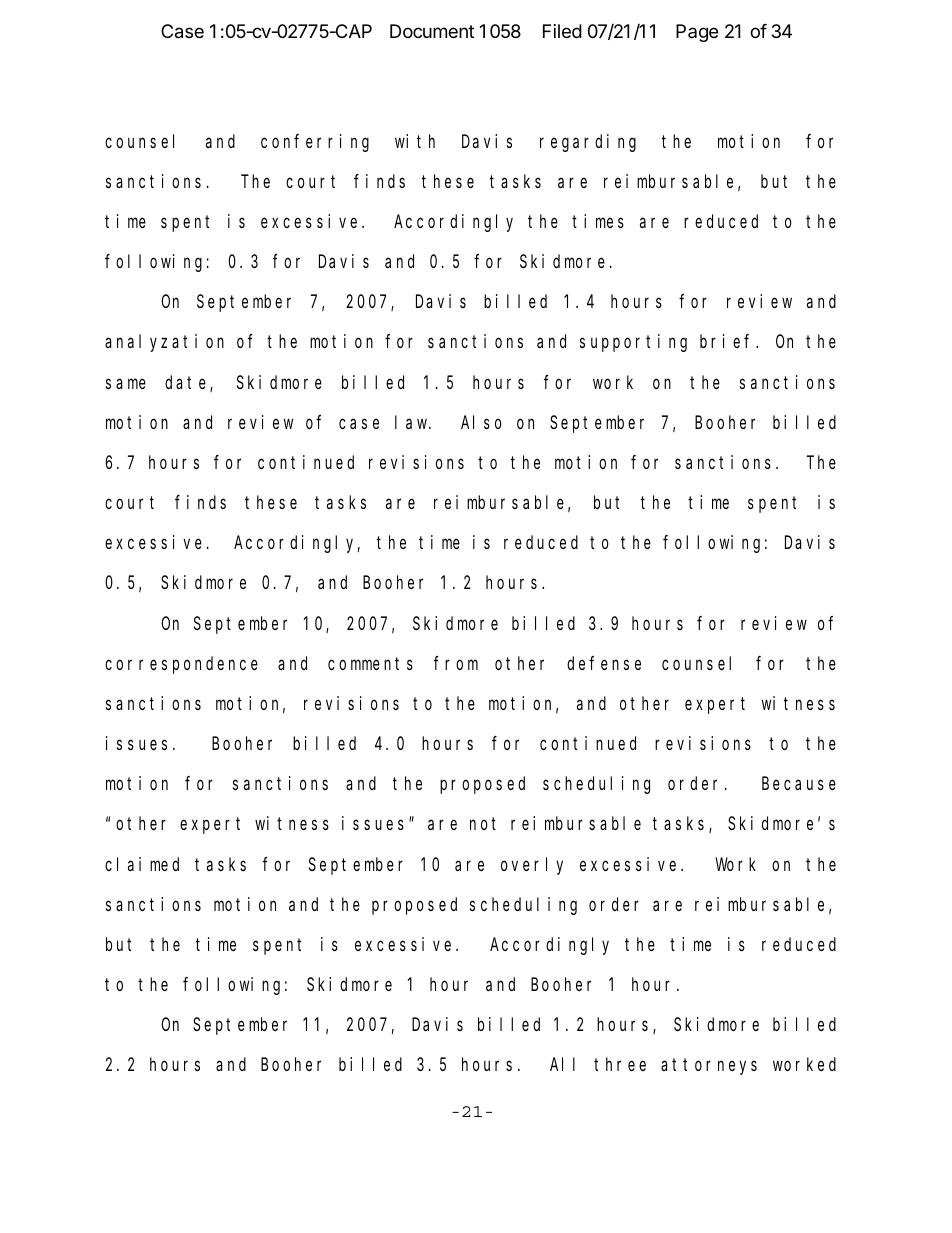  What do you see at coordinates (697, 33) in the document?
I see `Page` at bounding box center [697, 33].
